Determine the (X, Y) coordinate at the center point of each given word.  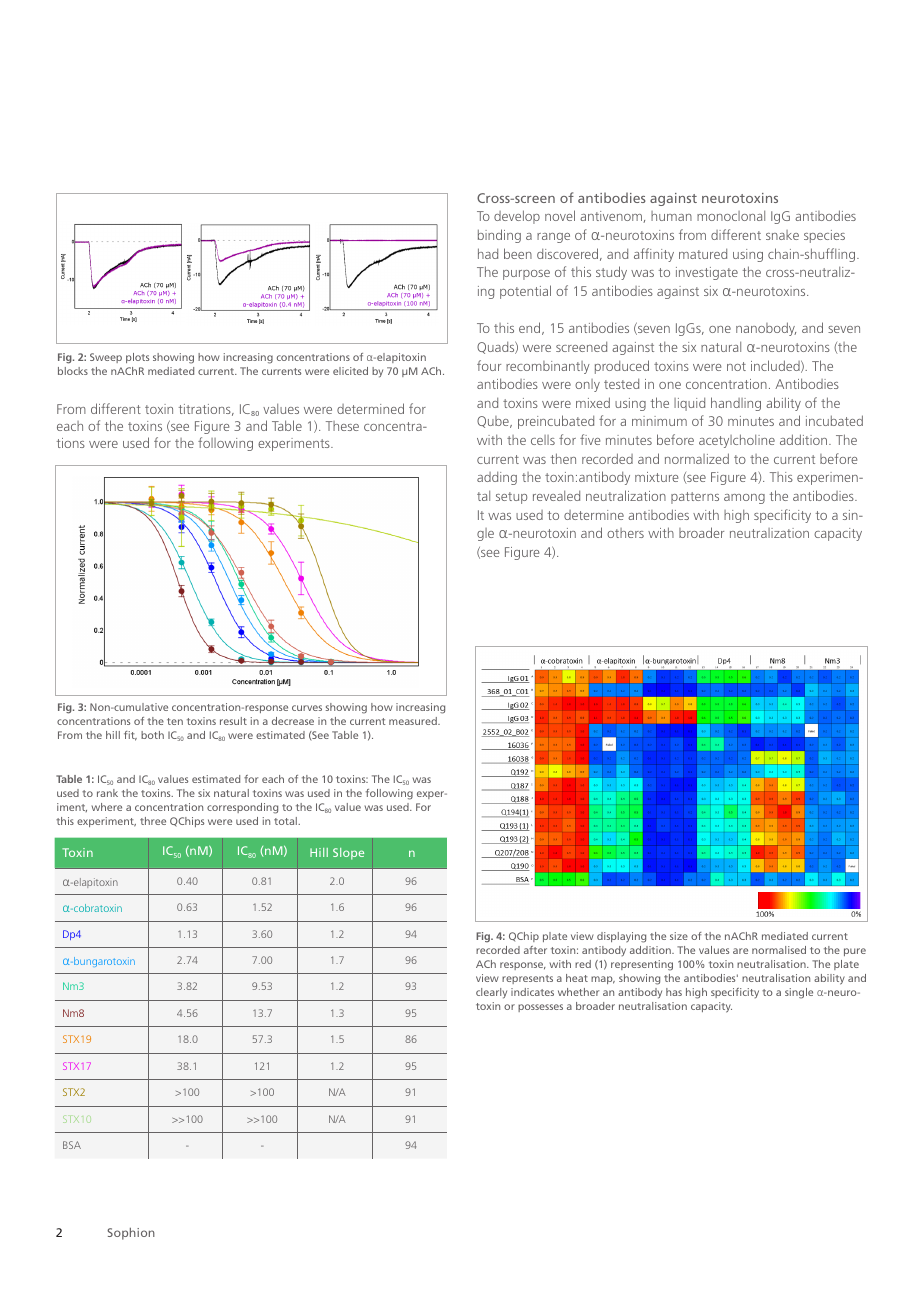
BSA (72, 1145)
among (744, 499)
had (488, 253)
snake (782, 235)
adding (497, 478)
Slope (348, 854)
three (153, 821)
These (342, 426)
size (679, 936)
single (799, 993)
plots (137, 358)
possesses (540, 1008)
